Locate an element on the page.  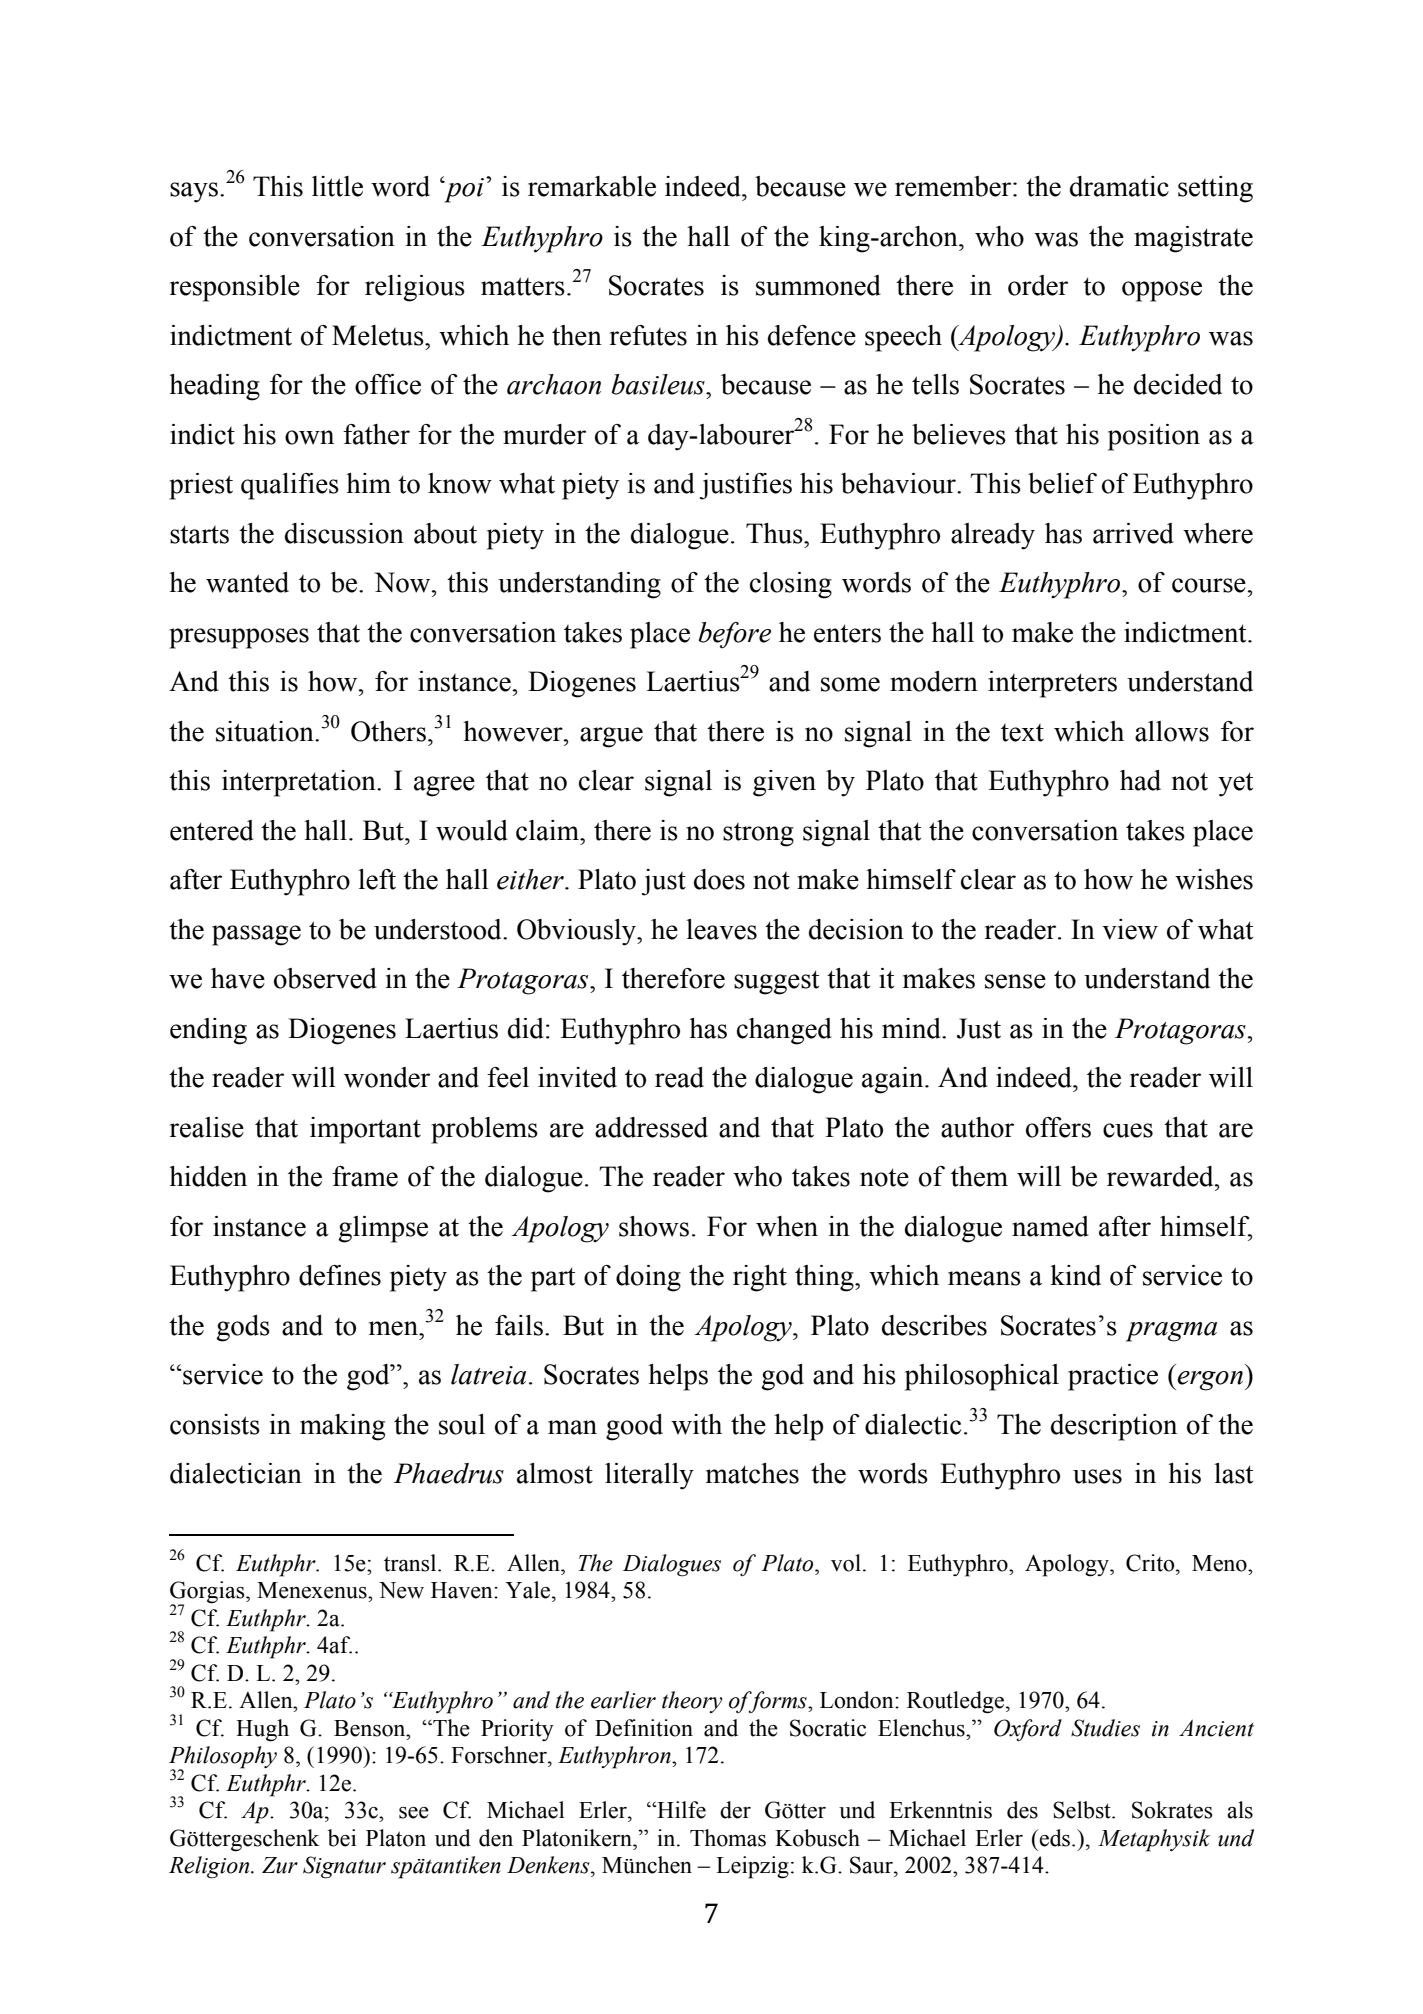
summoned is located at coordinates (818, 285).
